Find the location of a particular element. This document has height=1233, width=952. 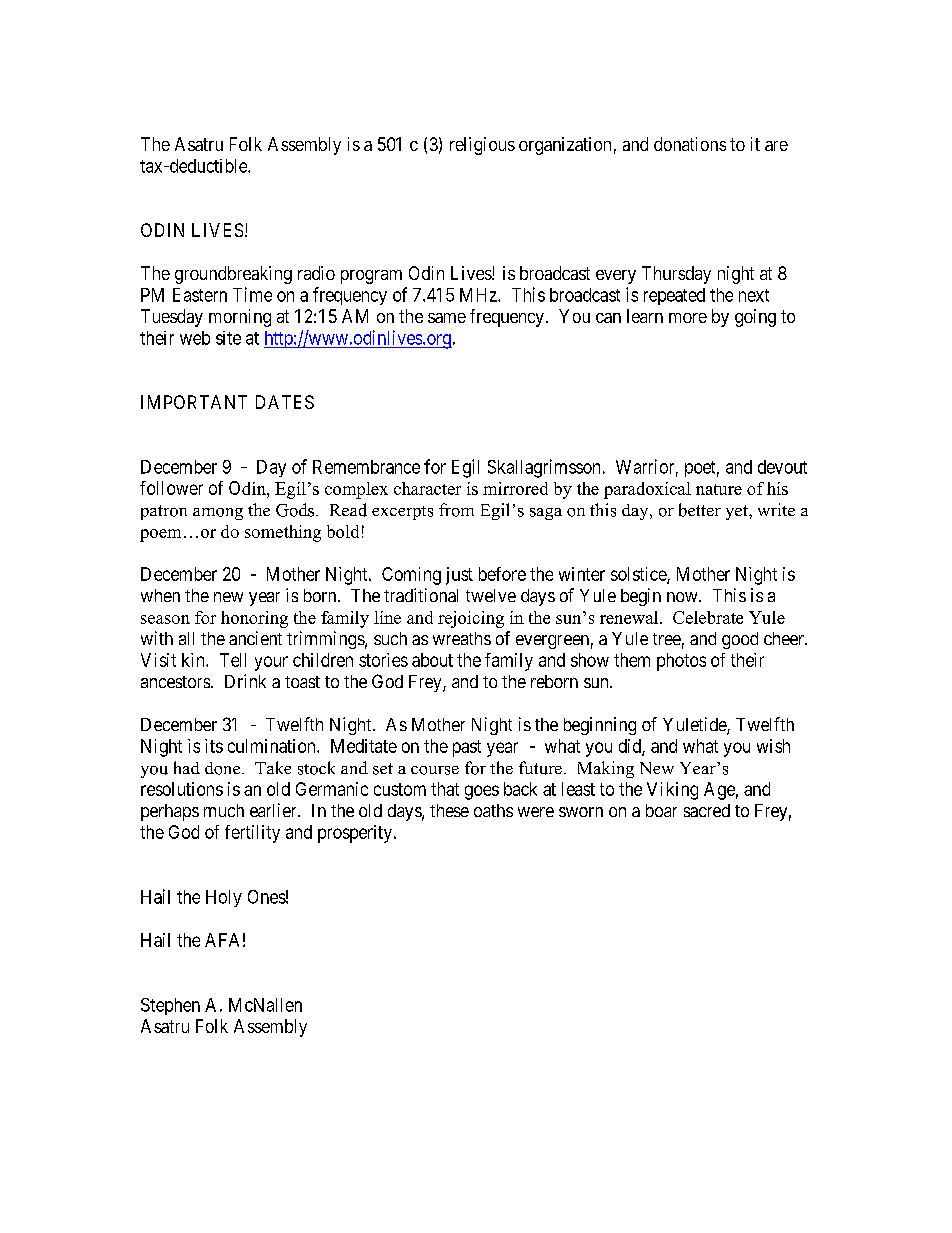

religious is located at coordinates (482, 146).
